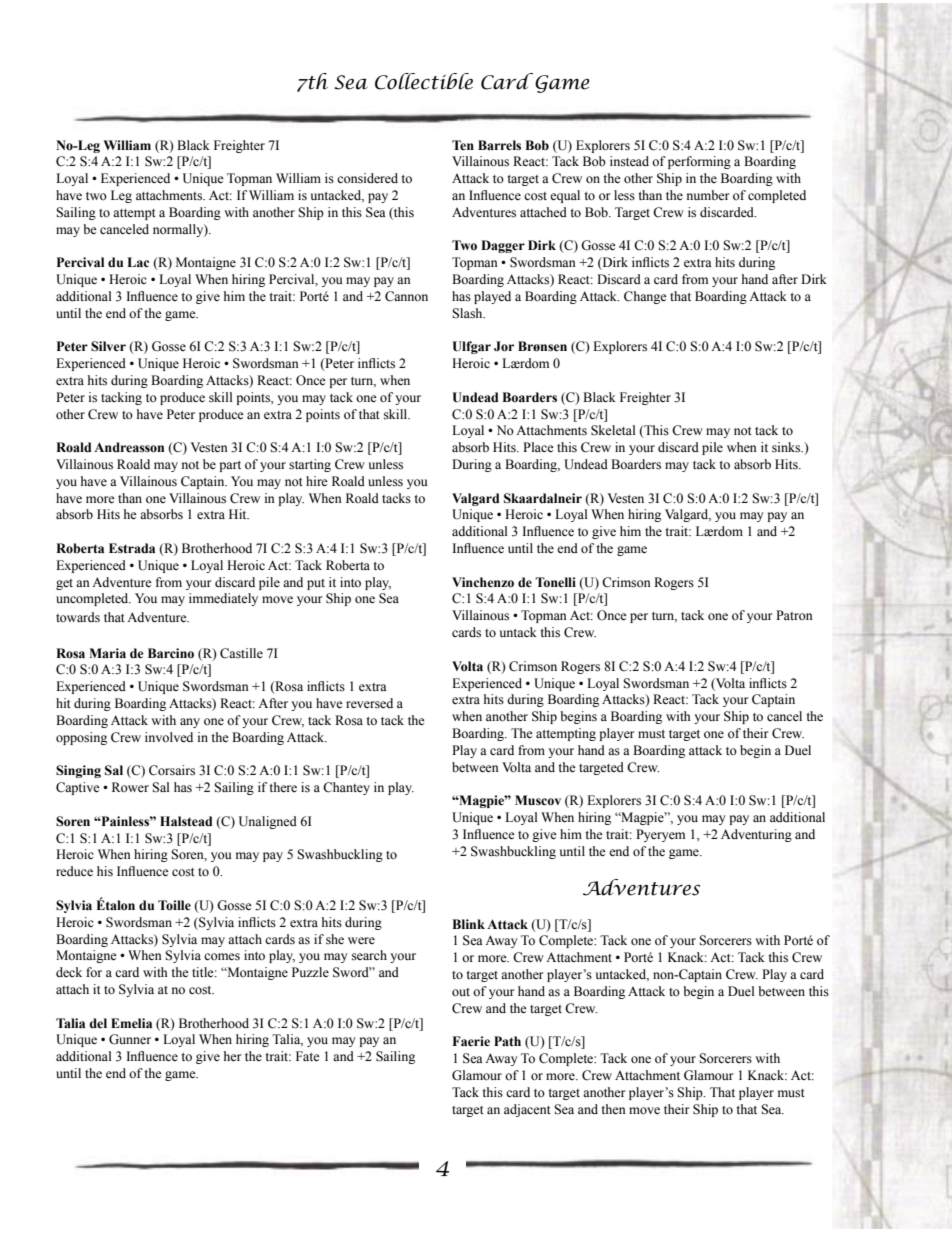  I want to click on put, so click(316, 584).
